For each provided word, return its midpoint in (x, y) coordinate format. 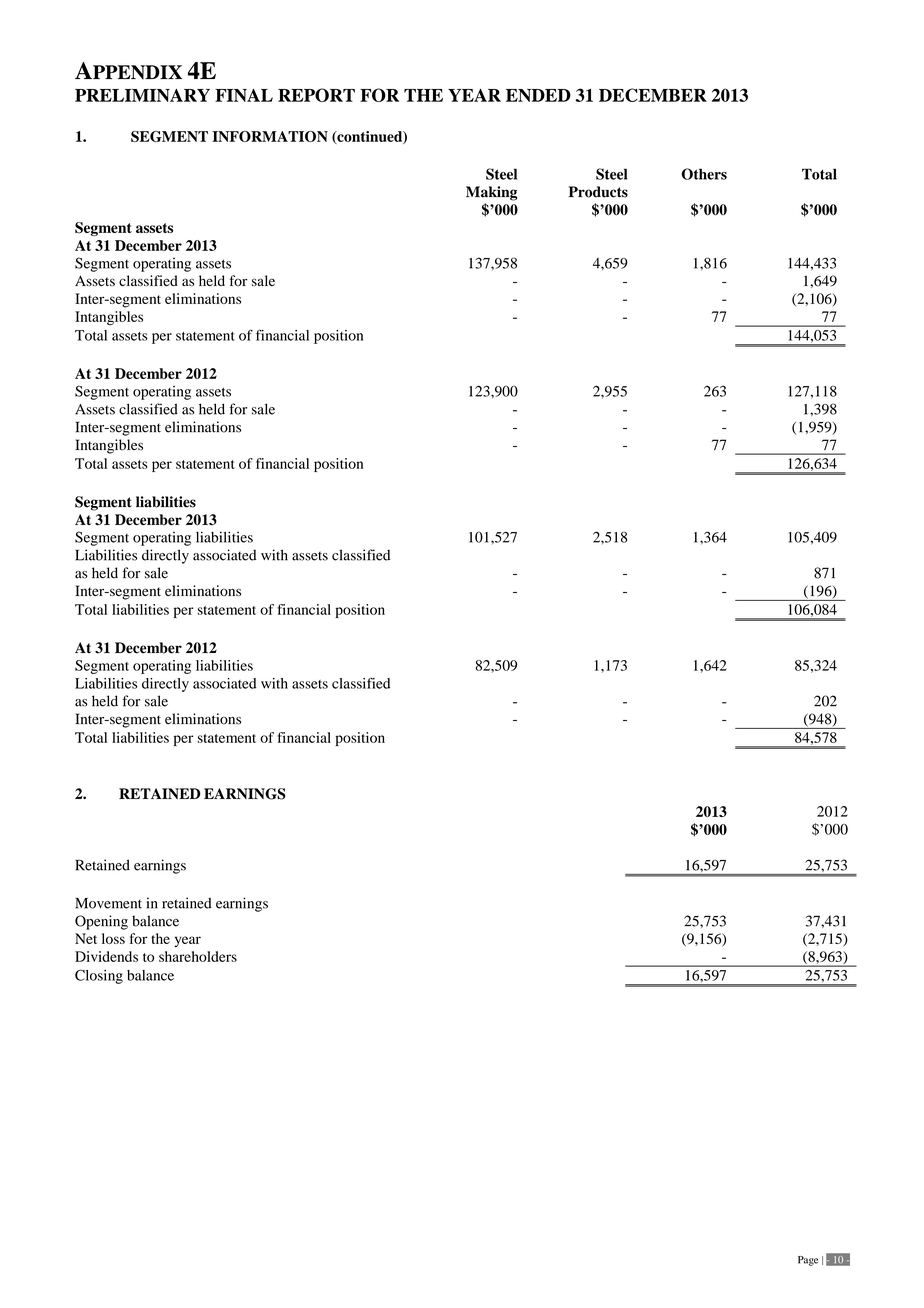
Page (808, 1261)
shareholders (198, 956)
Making (491, 193)
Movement (108, 903)
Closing (99, 976)
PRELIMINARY (142, 95)
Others (704, 174)
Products (598, 192)
